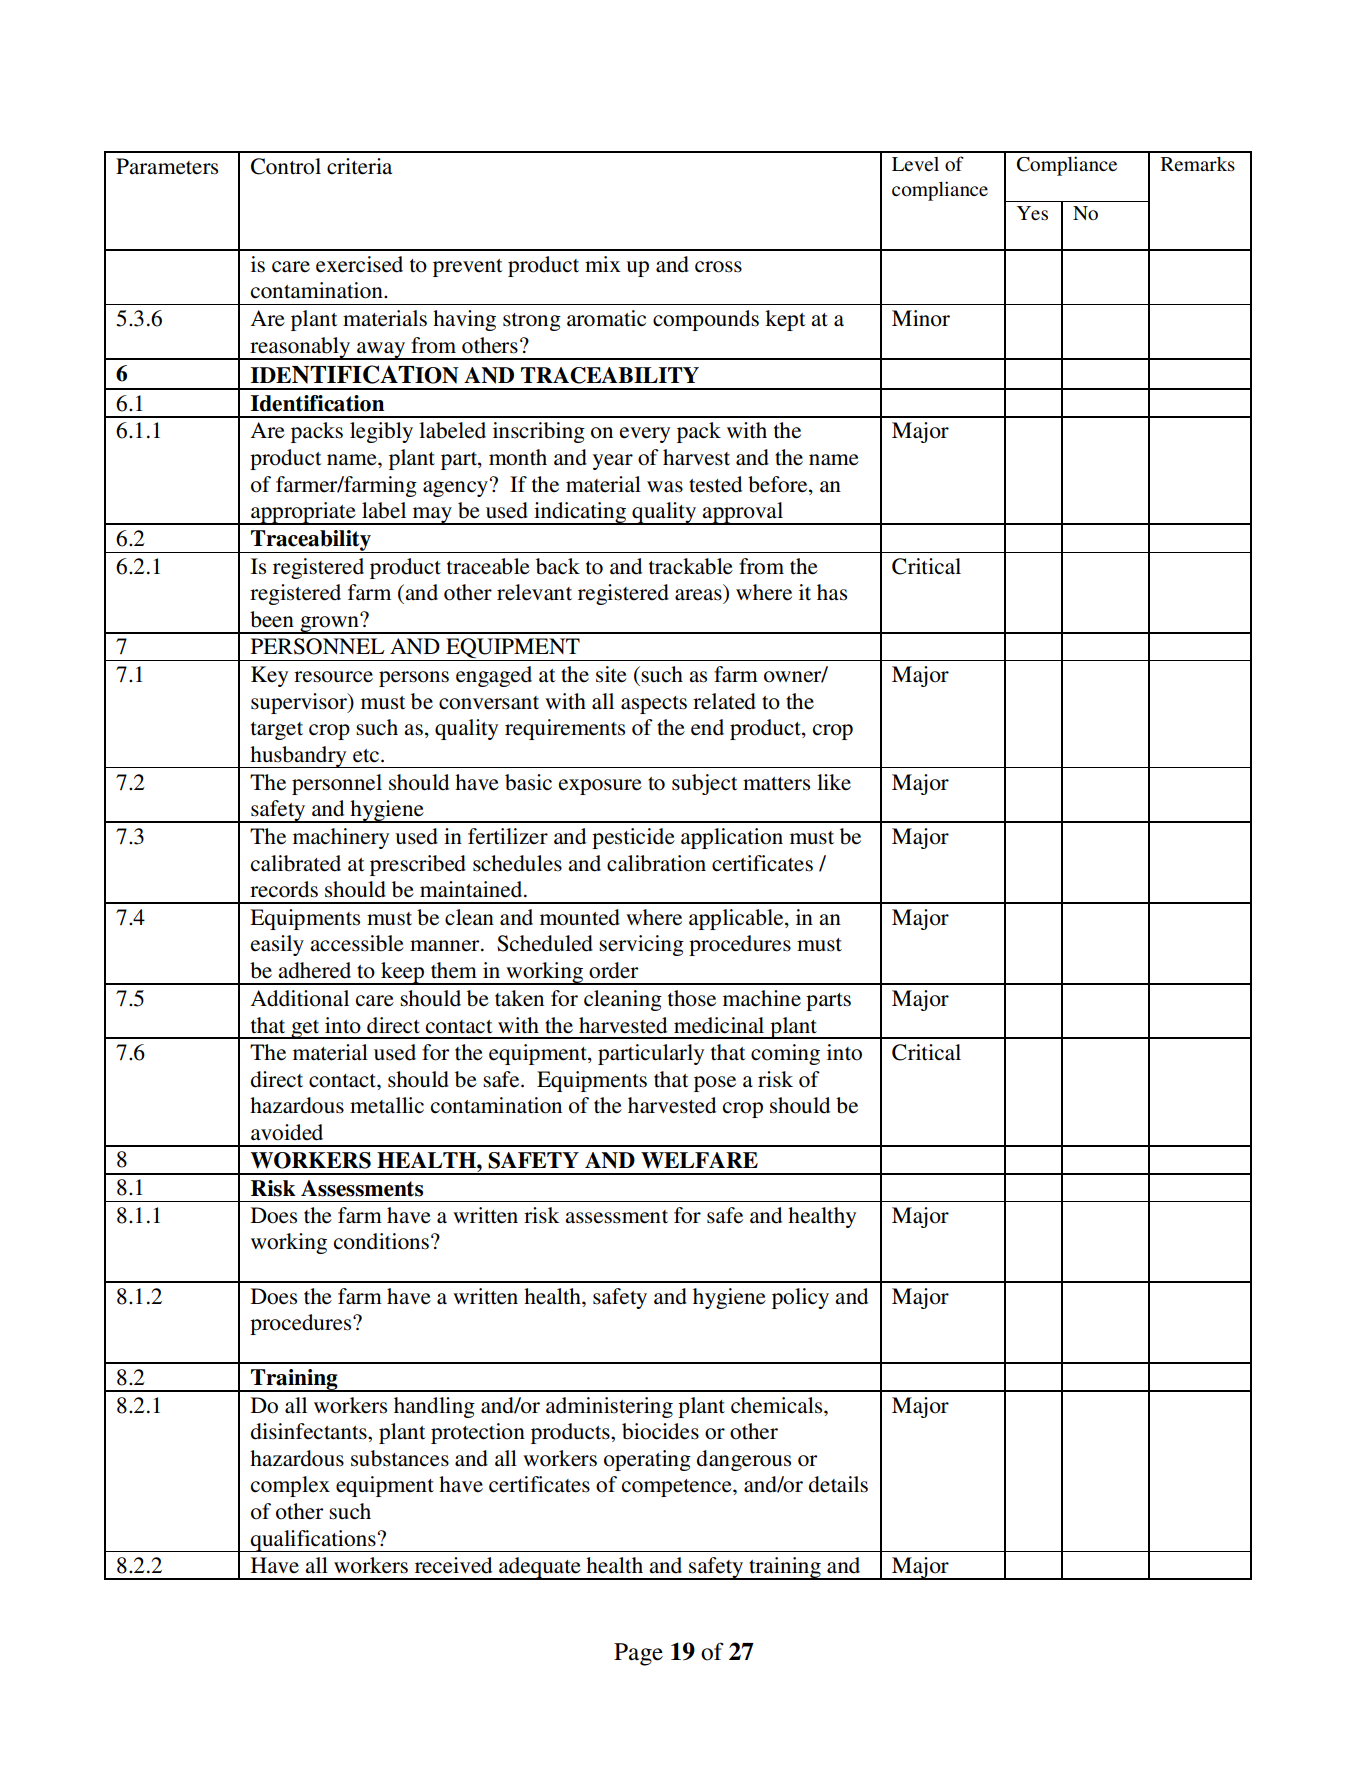 Image resolution: width=1368 pixels, height=1770 pixels. What do you see at coordinates (313, 1541) in the screenshot?
I see `qualifications` at bounding box center [313, 1541].
